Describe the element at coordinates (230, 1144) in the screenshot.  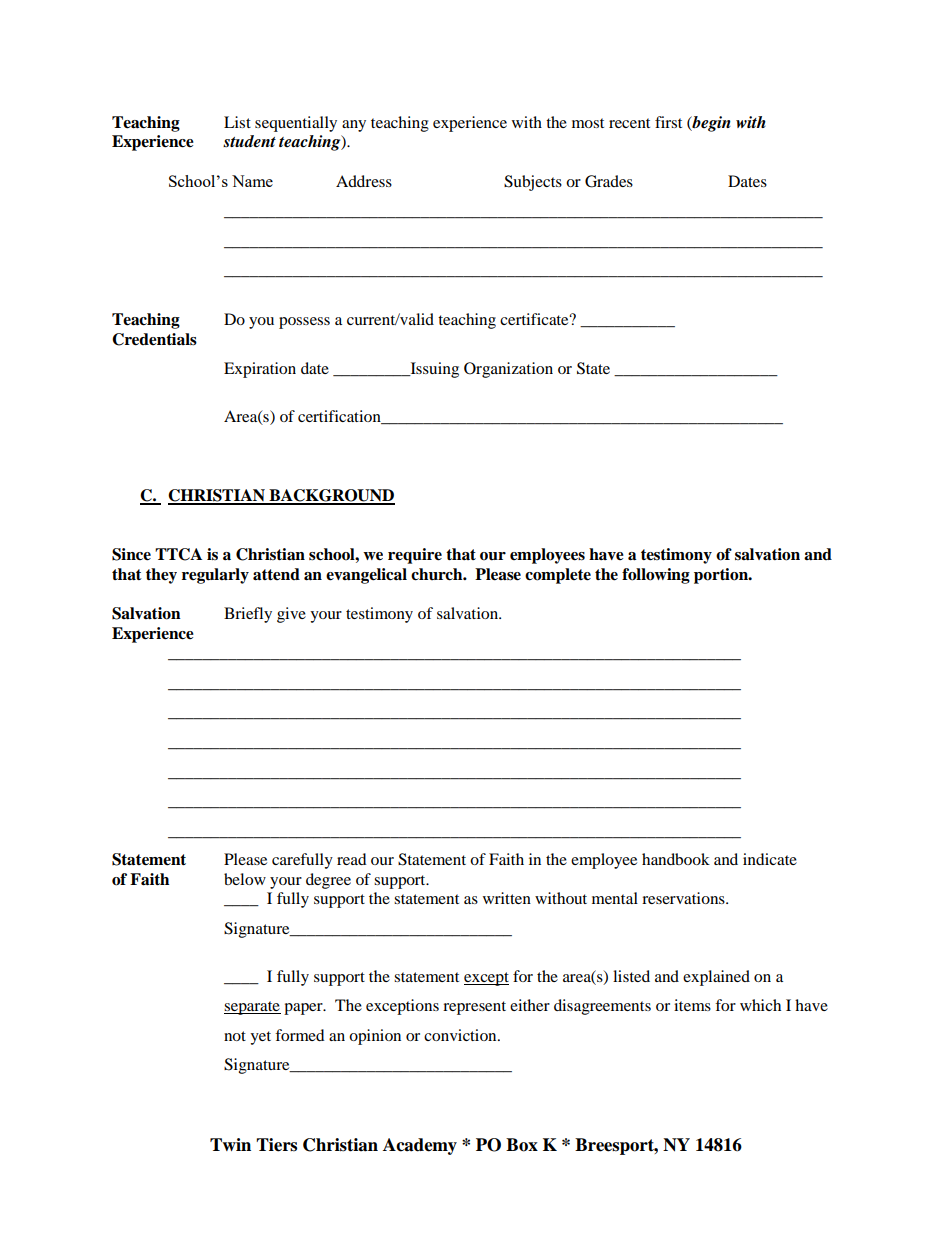
I see `Twin` at that location.
